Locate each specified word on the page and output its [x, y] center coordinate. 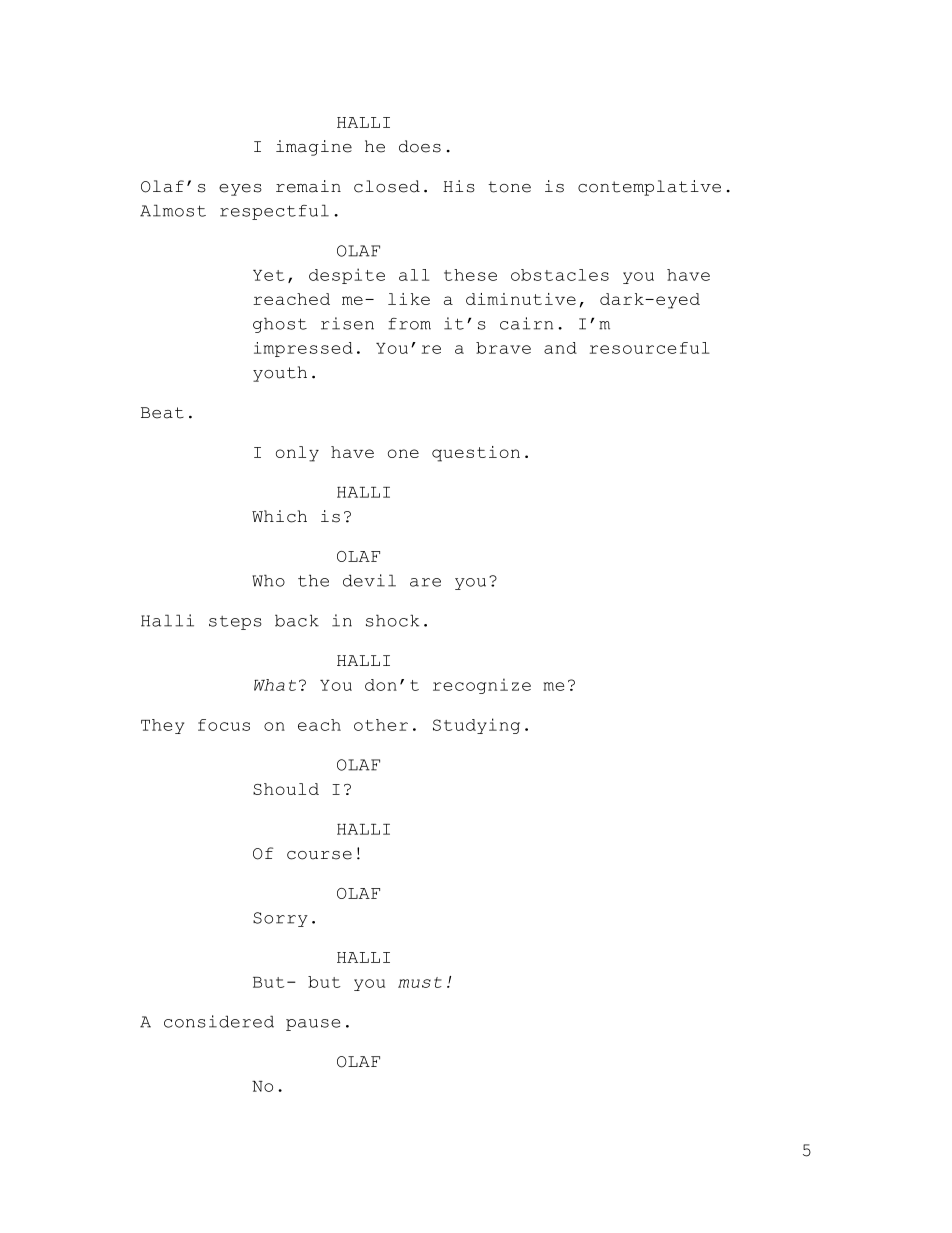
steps [235, 623]
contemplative [649, 188]
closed [387, 186]
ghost [280, 325]
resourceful [650, 348]
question [476, 454]
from [409, 324]
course [319, 855]
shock [392, 620]
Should [286, 789]
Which [279, 516]
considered [219, 1021]
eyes [240, 190]
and [560, 348]
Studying [476, 726]
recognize [482, 686]
